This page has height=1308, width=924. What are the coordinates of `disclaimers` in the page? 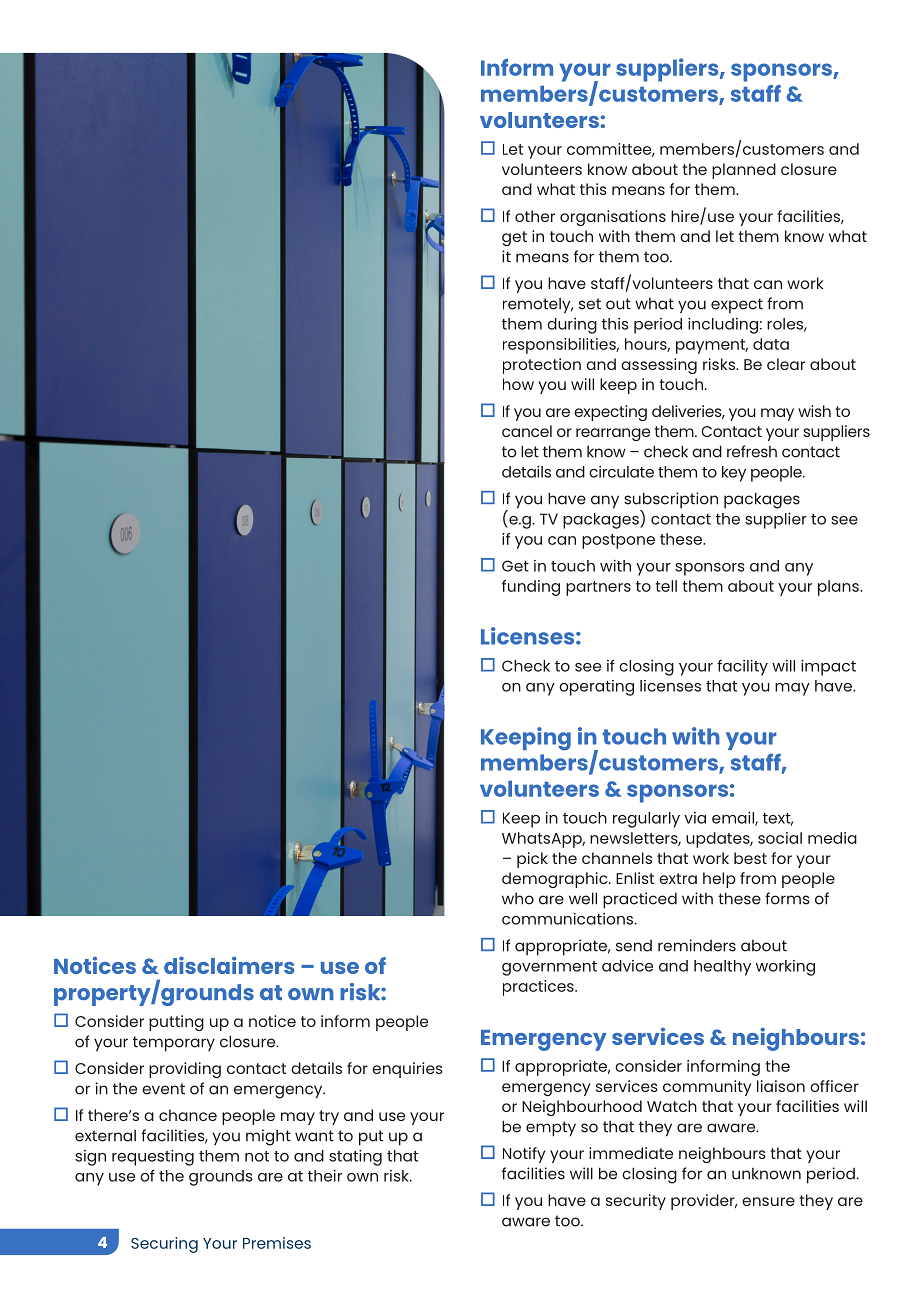 It's located at (229, 965).
